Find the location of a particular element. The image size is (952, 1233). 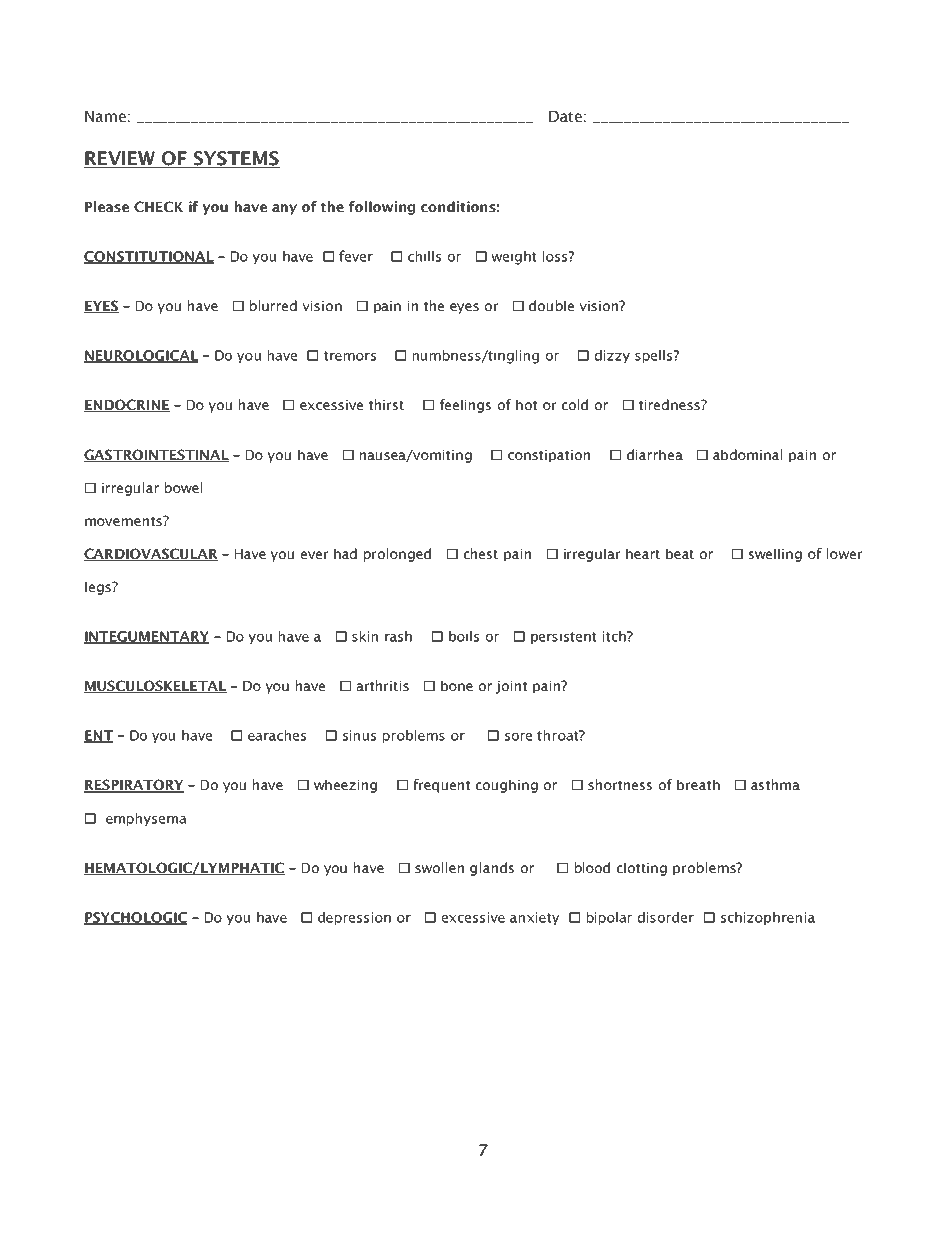

CARDIOVASCULAR is located at coordinates (151, 554).
